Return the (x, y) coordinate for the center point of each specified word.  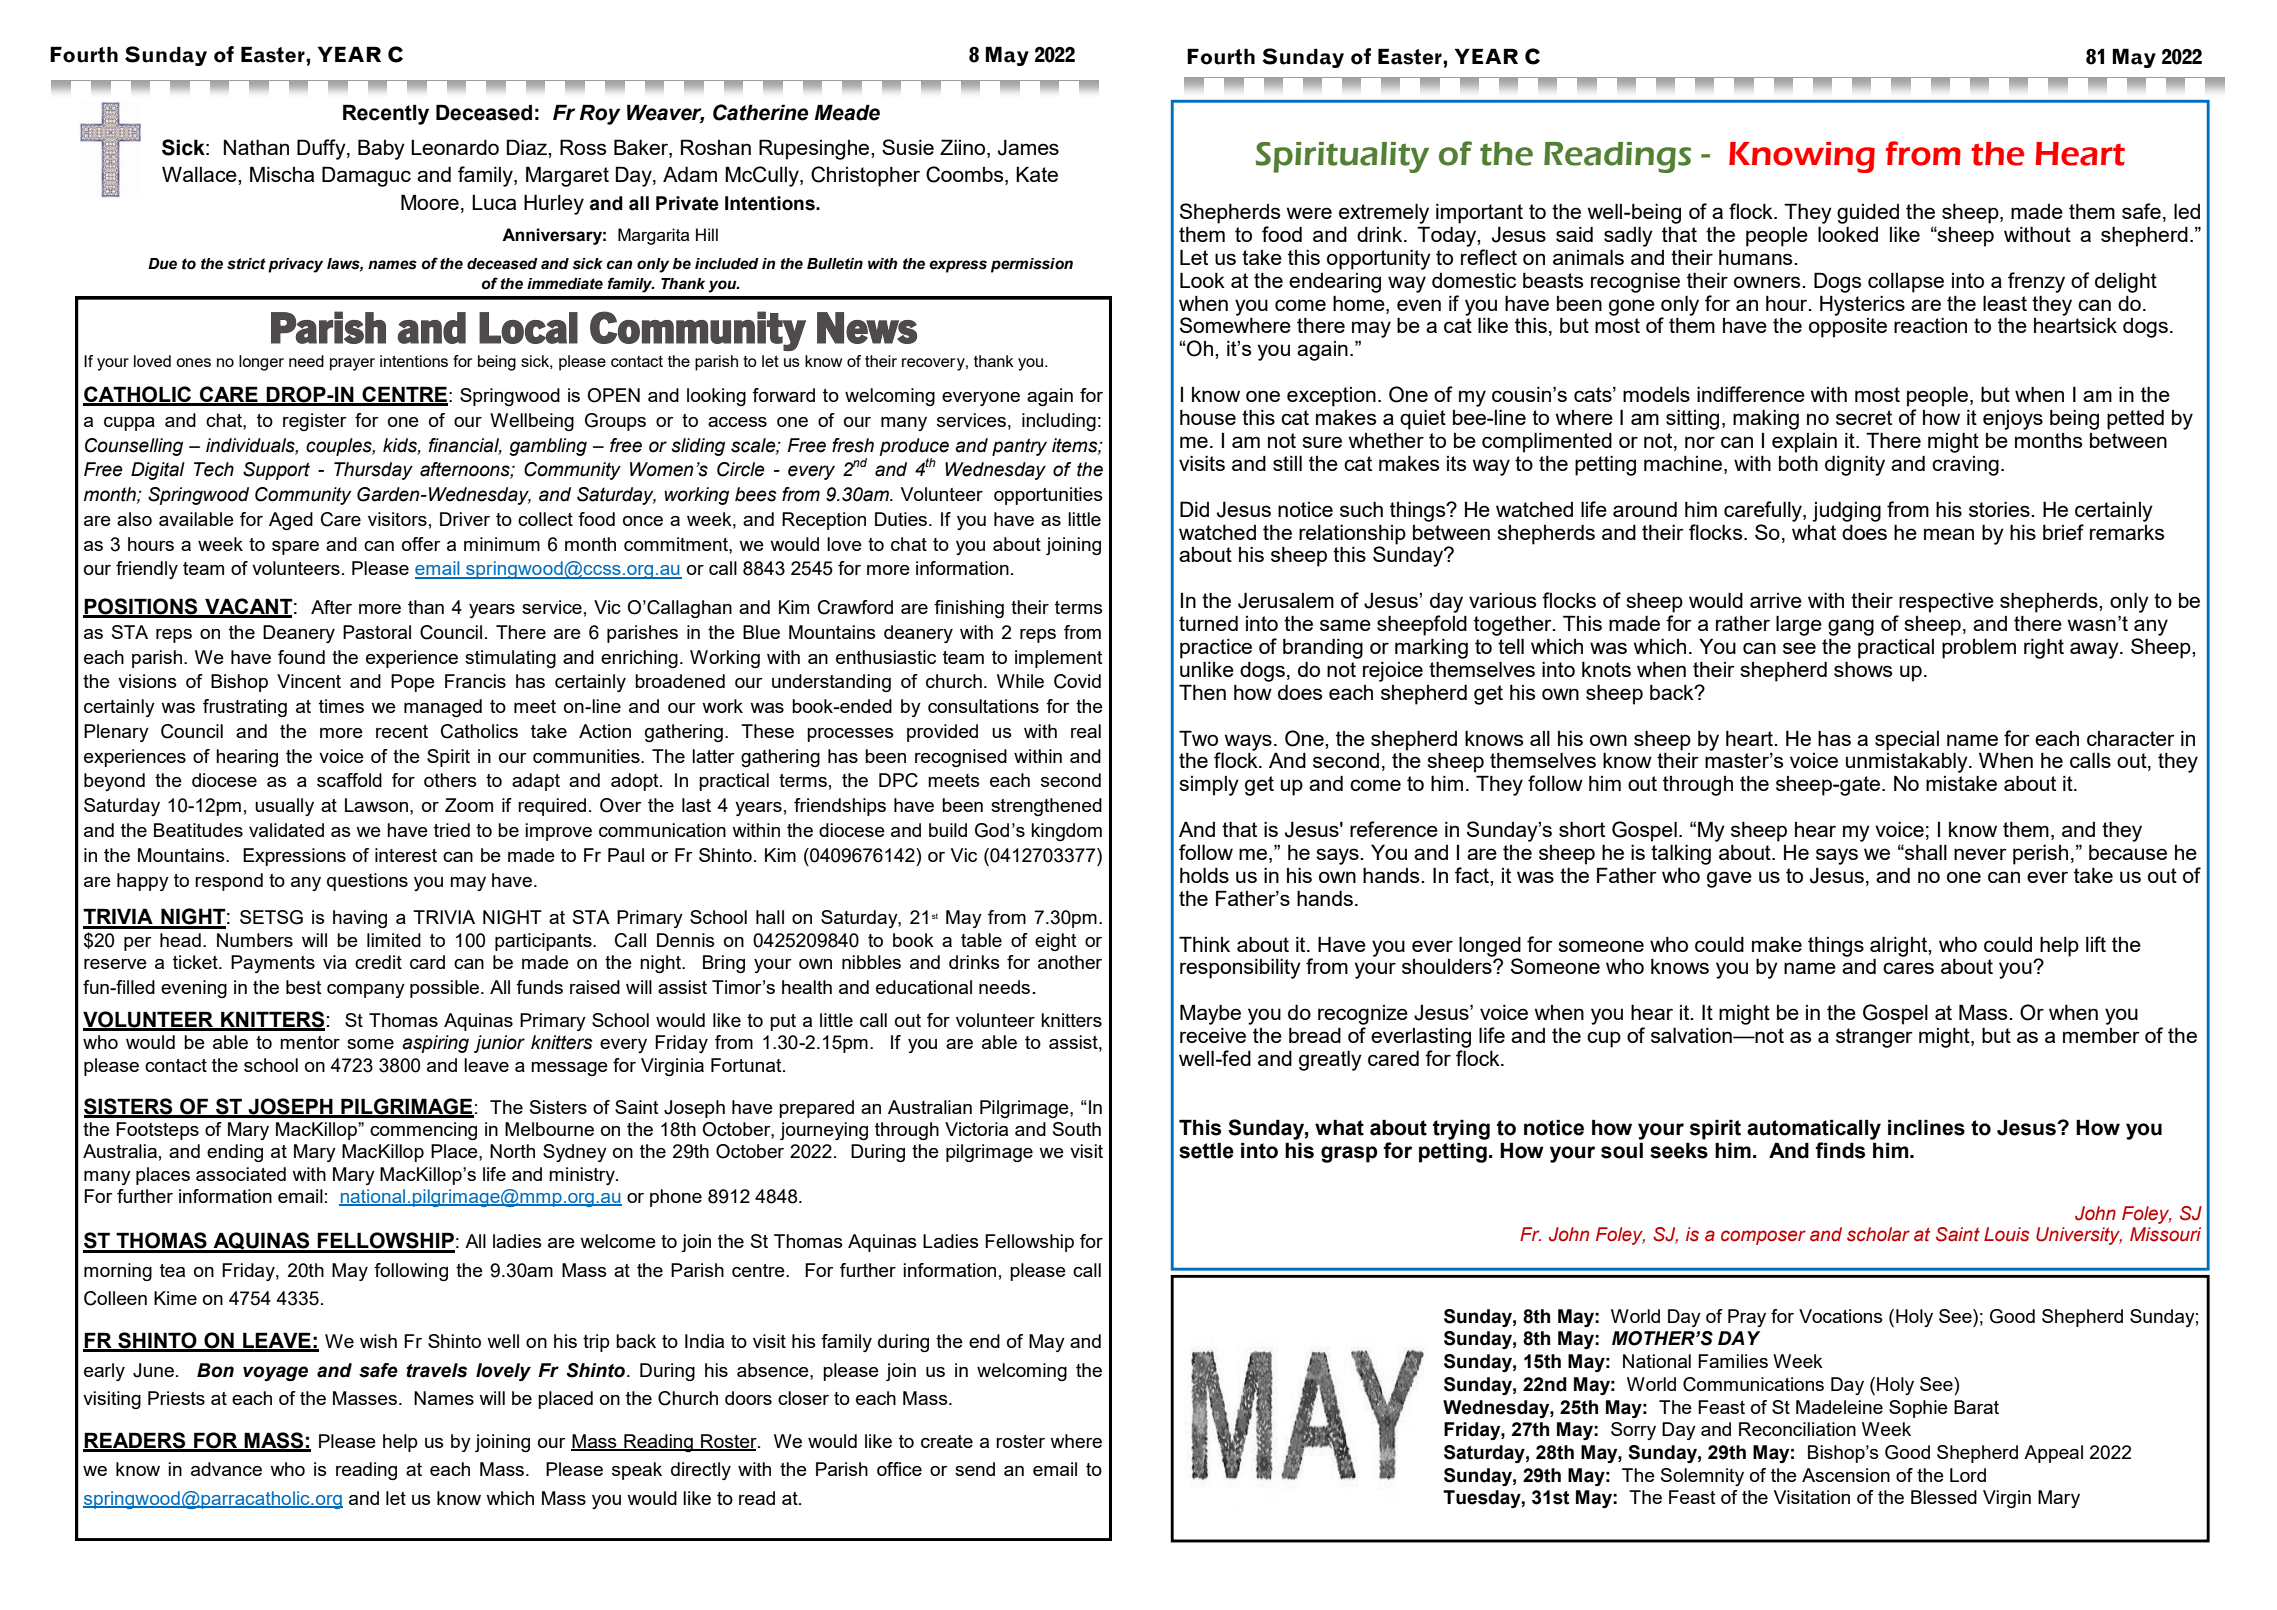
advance (226, 1469)
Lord (1968, 1475)
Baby (381, 149)
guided (1868, 214)
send (975, 1469)
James (1028, 147)
